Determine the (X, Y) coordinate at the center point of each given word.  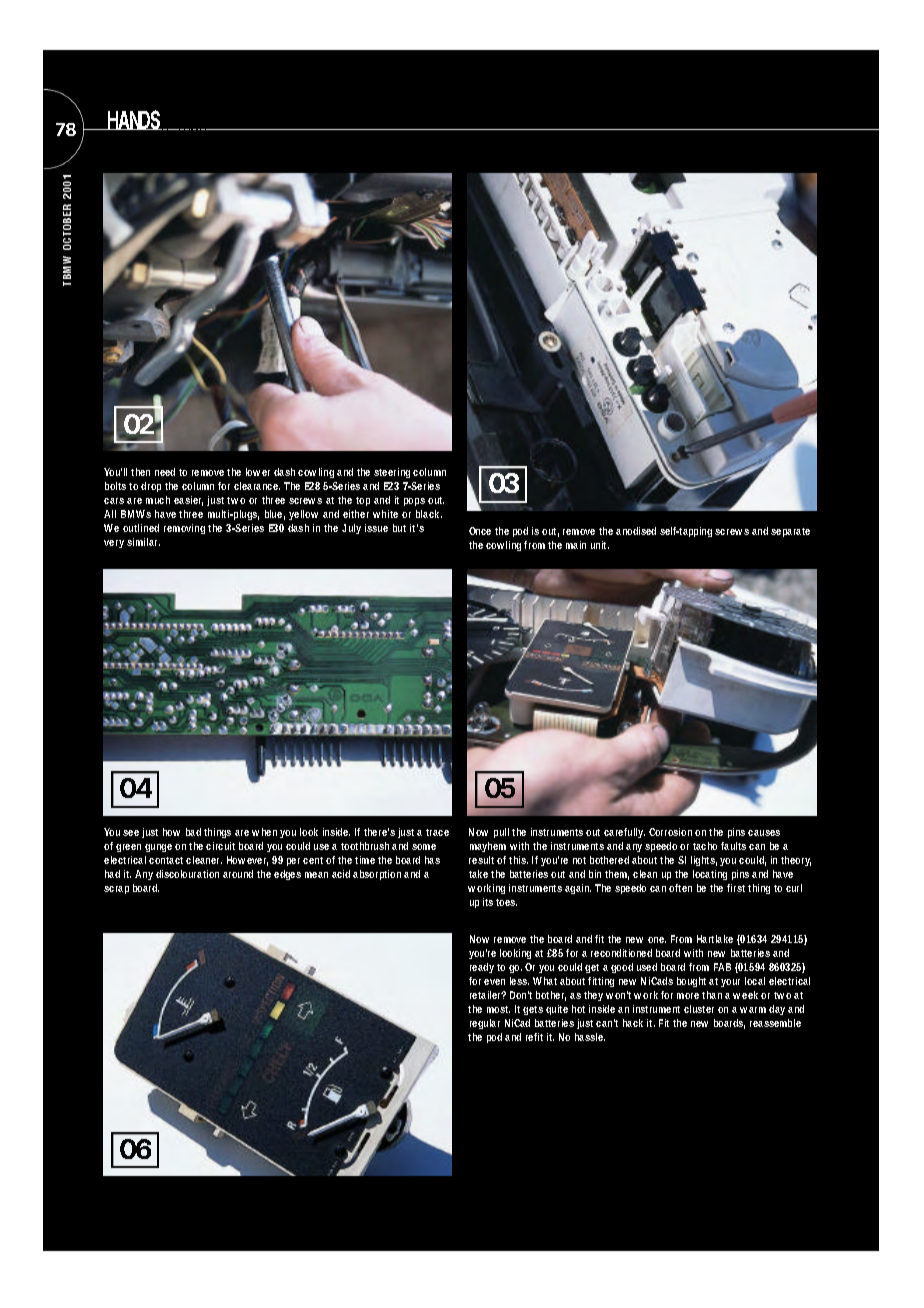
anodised (636, 531)
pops (414, 502)
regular (485, 1024)
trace (437, 832)
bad (193, 832)
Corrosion (670, 832)
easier (188, 501)
